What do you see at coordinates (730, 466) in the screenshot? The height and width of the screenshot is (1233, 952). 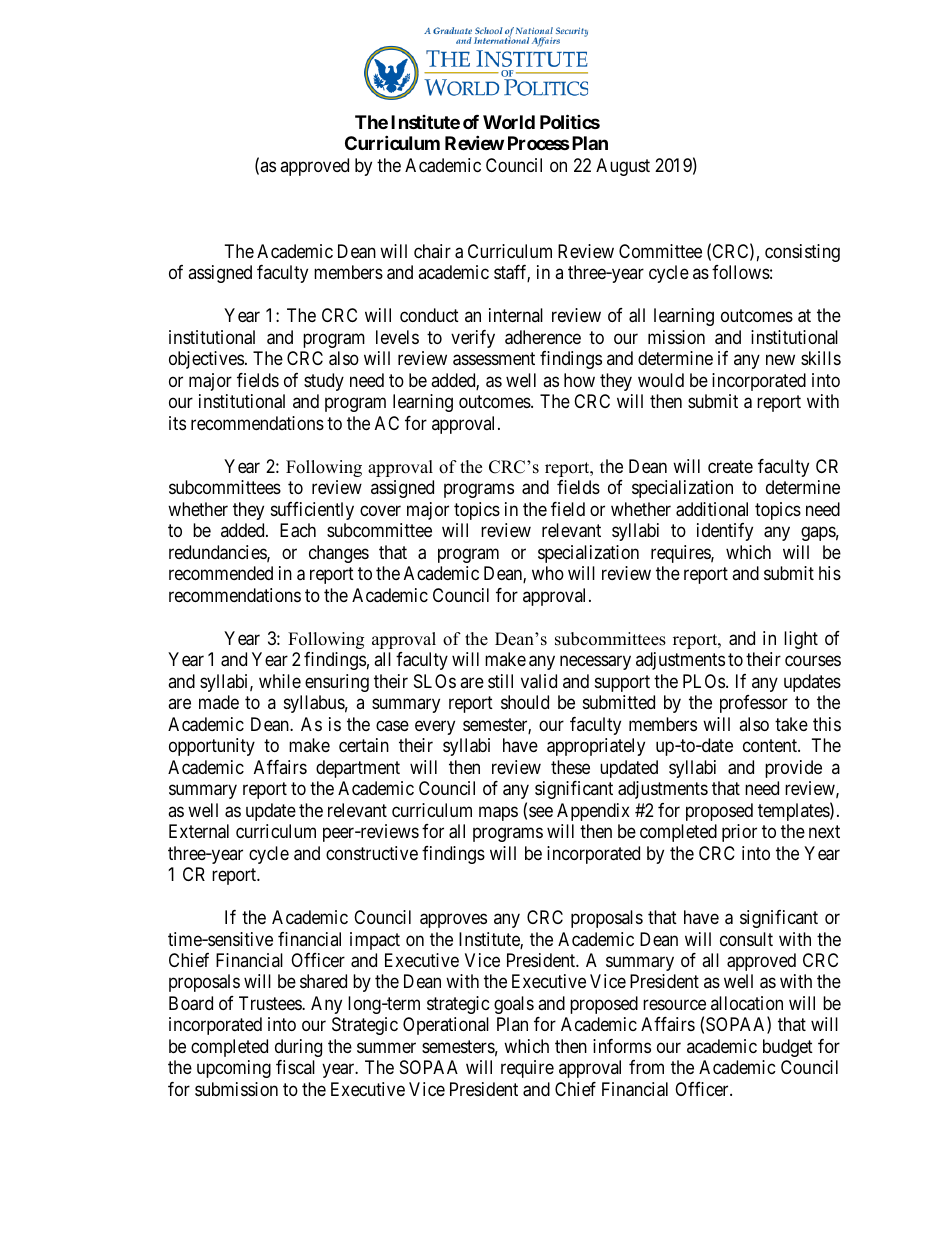 I see `create` at bounding box center [730, 466].
